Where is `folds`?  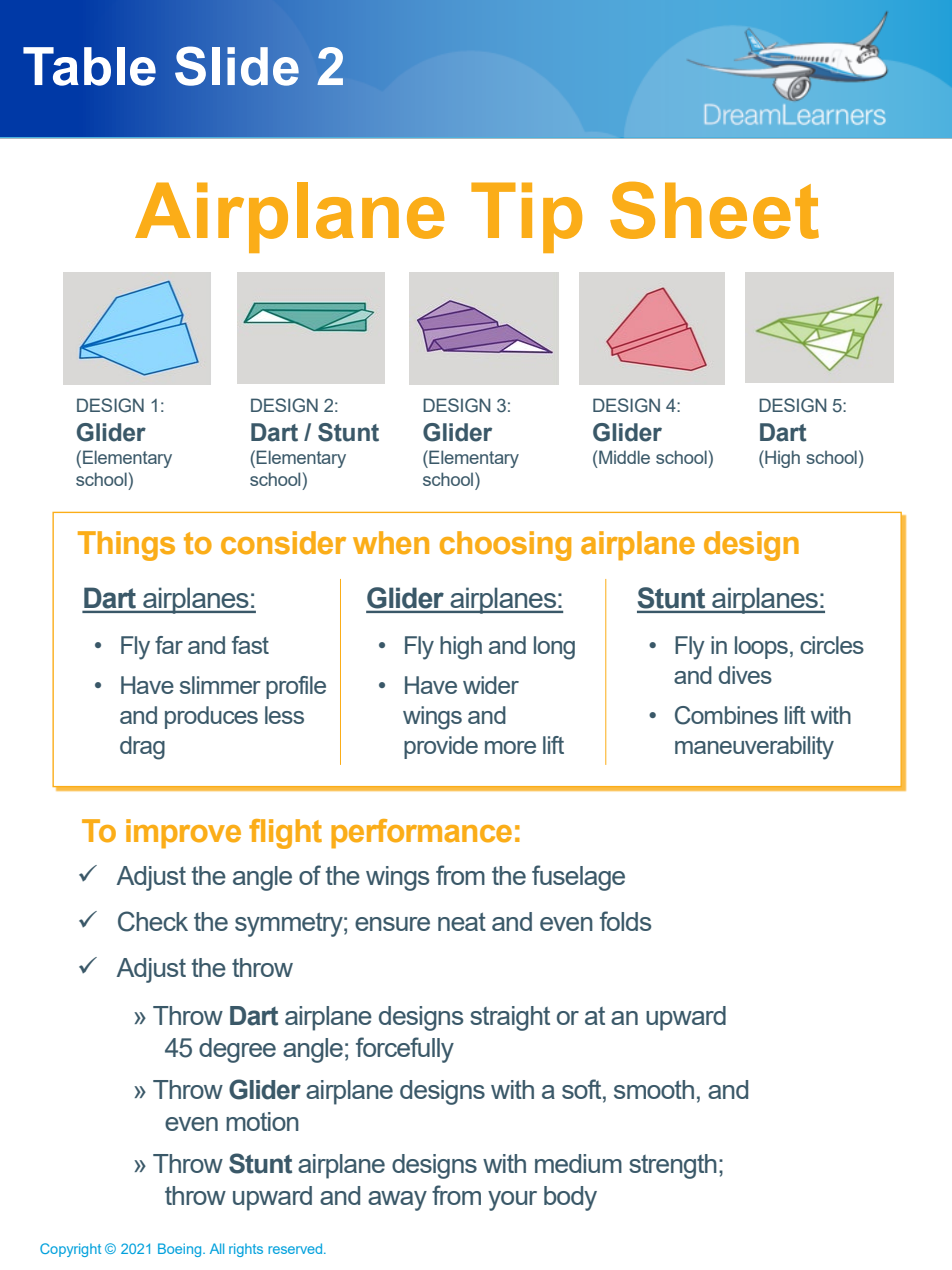 folds is located at coordinates (625, 921).
